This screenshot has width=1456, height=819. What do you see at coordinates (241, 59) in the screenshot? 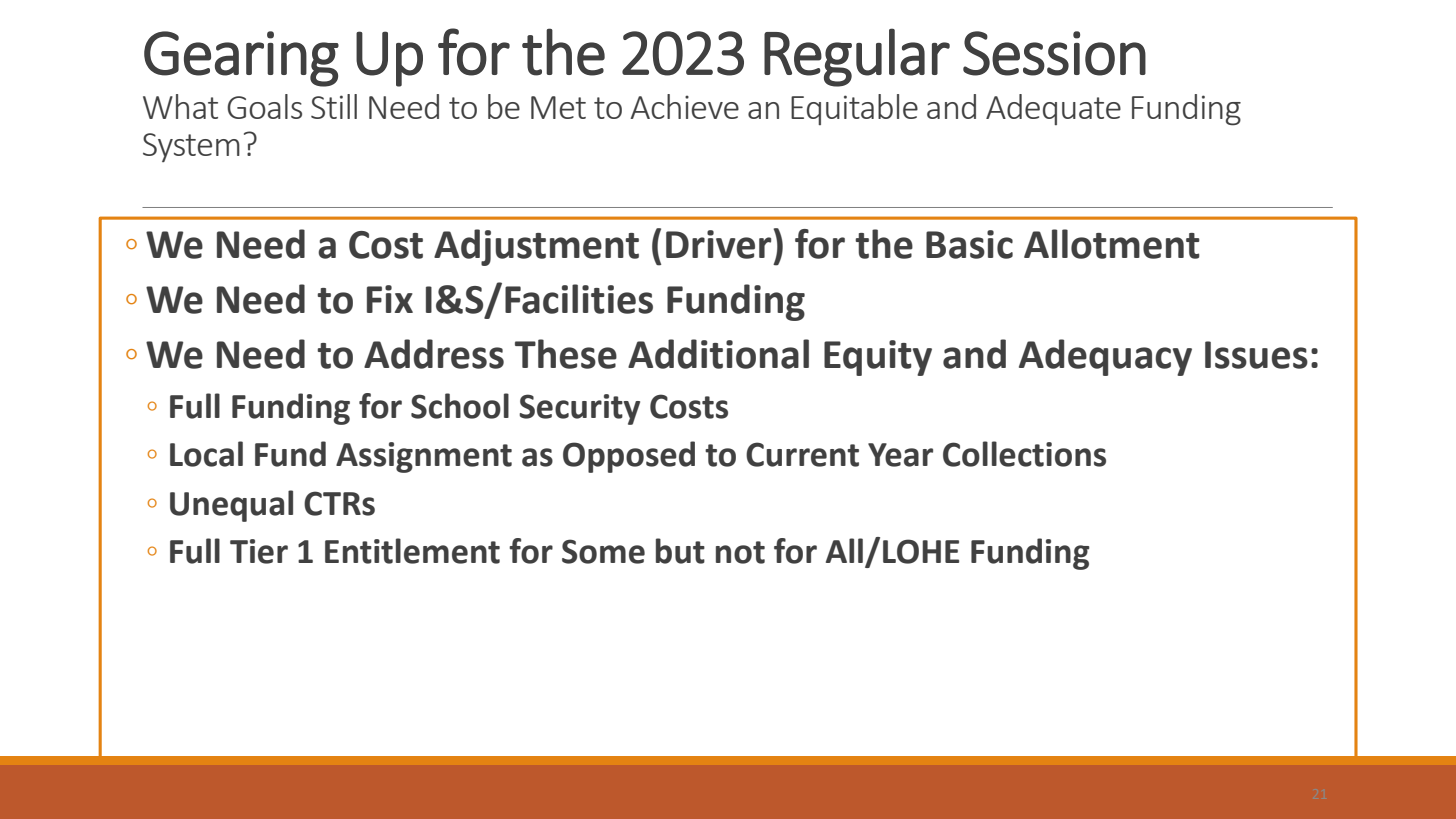
I see `Gearing` at bounding box center [241, 59].
